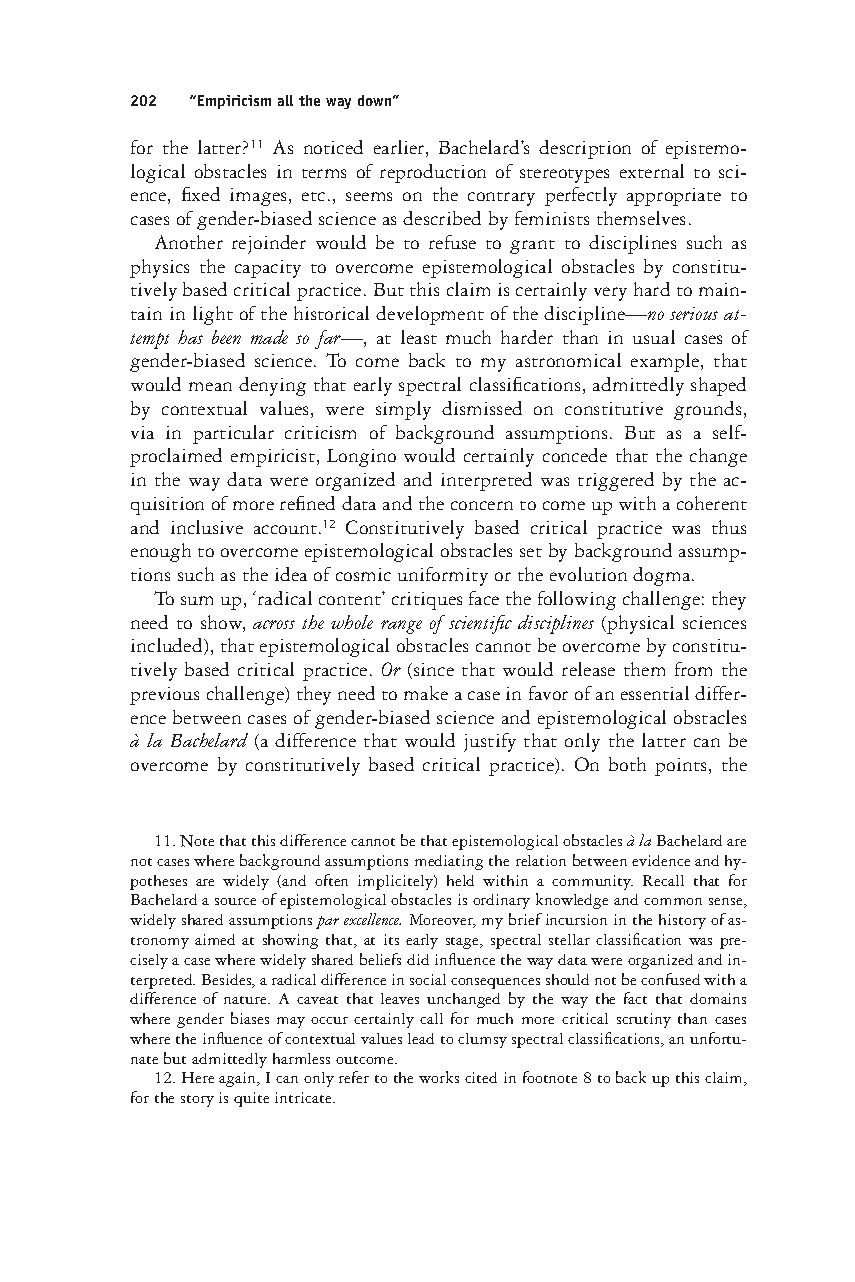  Describe the element at coordinates (460, 880) in the screenshot. I see `held` at that location.
